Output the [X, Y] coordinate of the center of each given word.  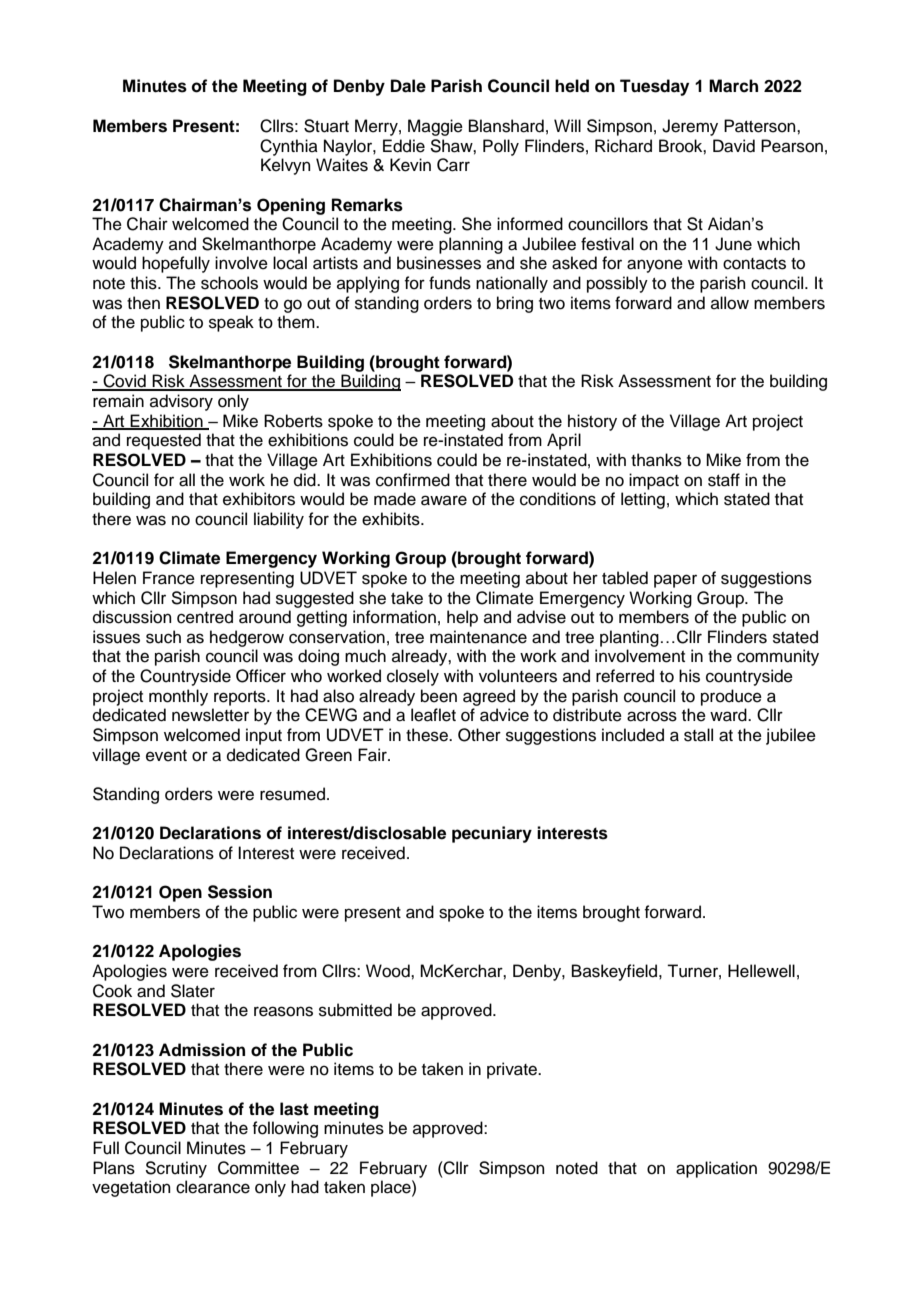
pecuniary [492, 834]
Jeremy [690, 127]
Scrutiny [176, 1169]
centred [205, 617]
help [462, 618]
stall [698, 735]
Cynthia [289, 147]
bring [515, 304]
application [716, 1169]
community [778, 657]
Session [240, 892]
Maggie [435, 127]
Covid [124, 382]
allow [730, 303]
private [513, 1070]
